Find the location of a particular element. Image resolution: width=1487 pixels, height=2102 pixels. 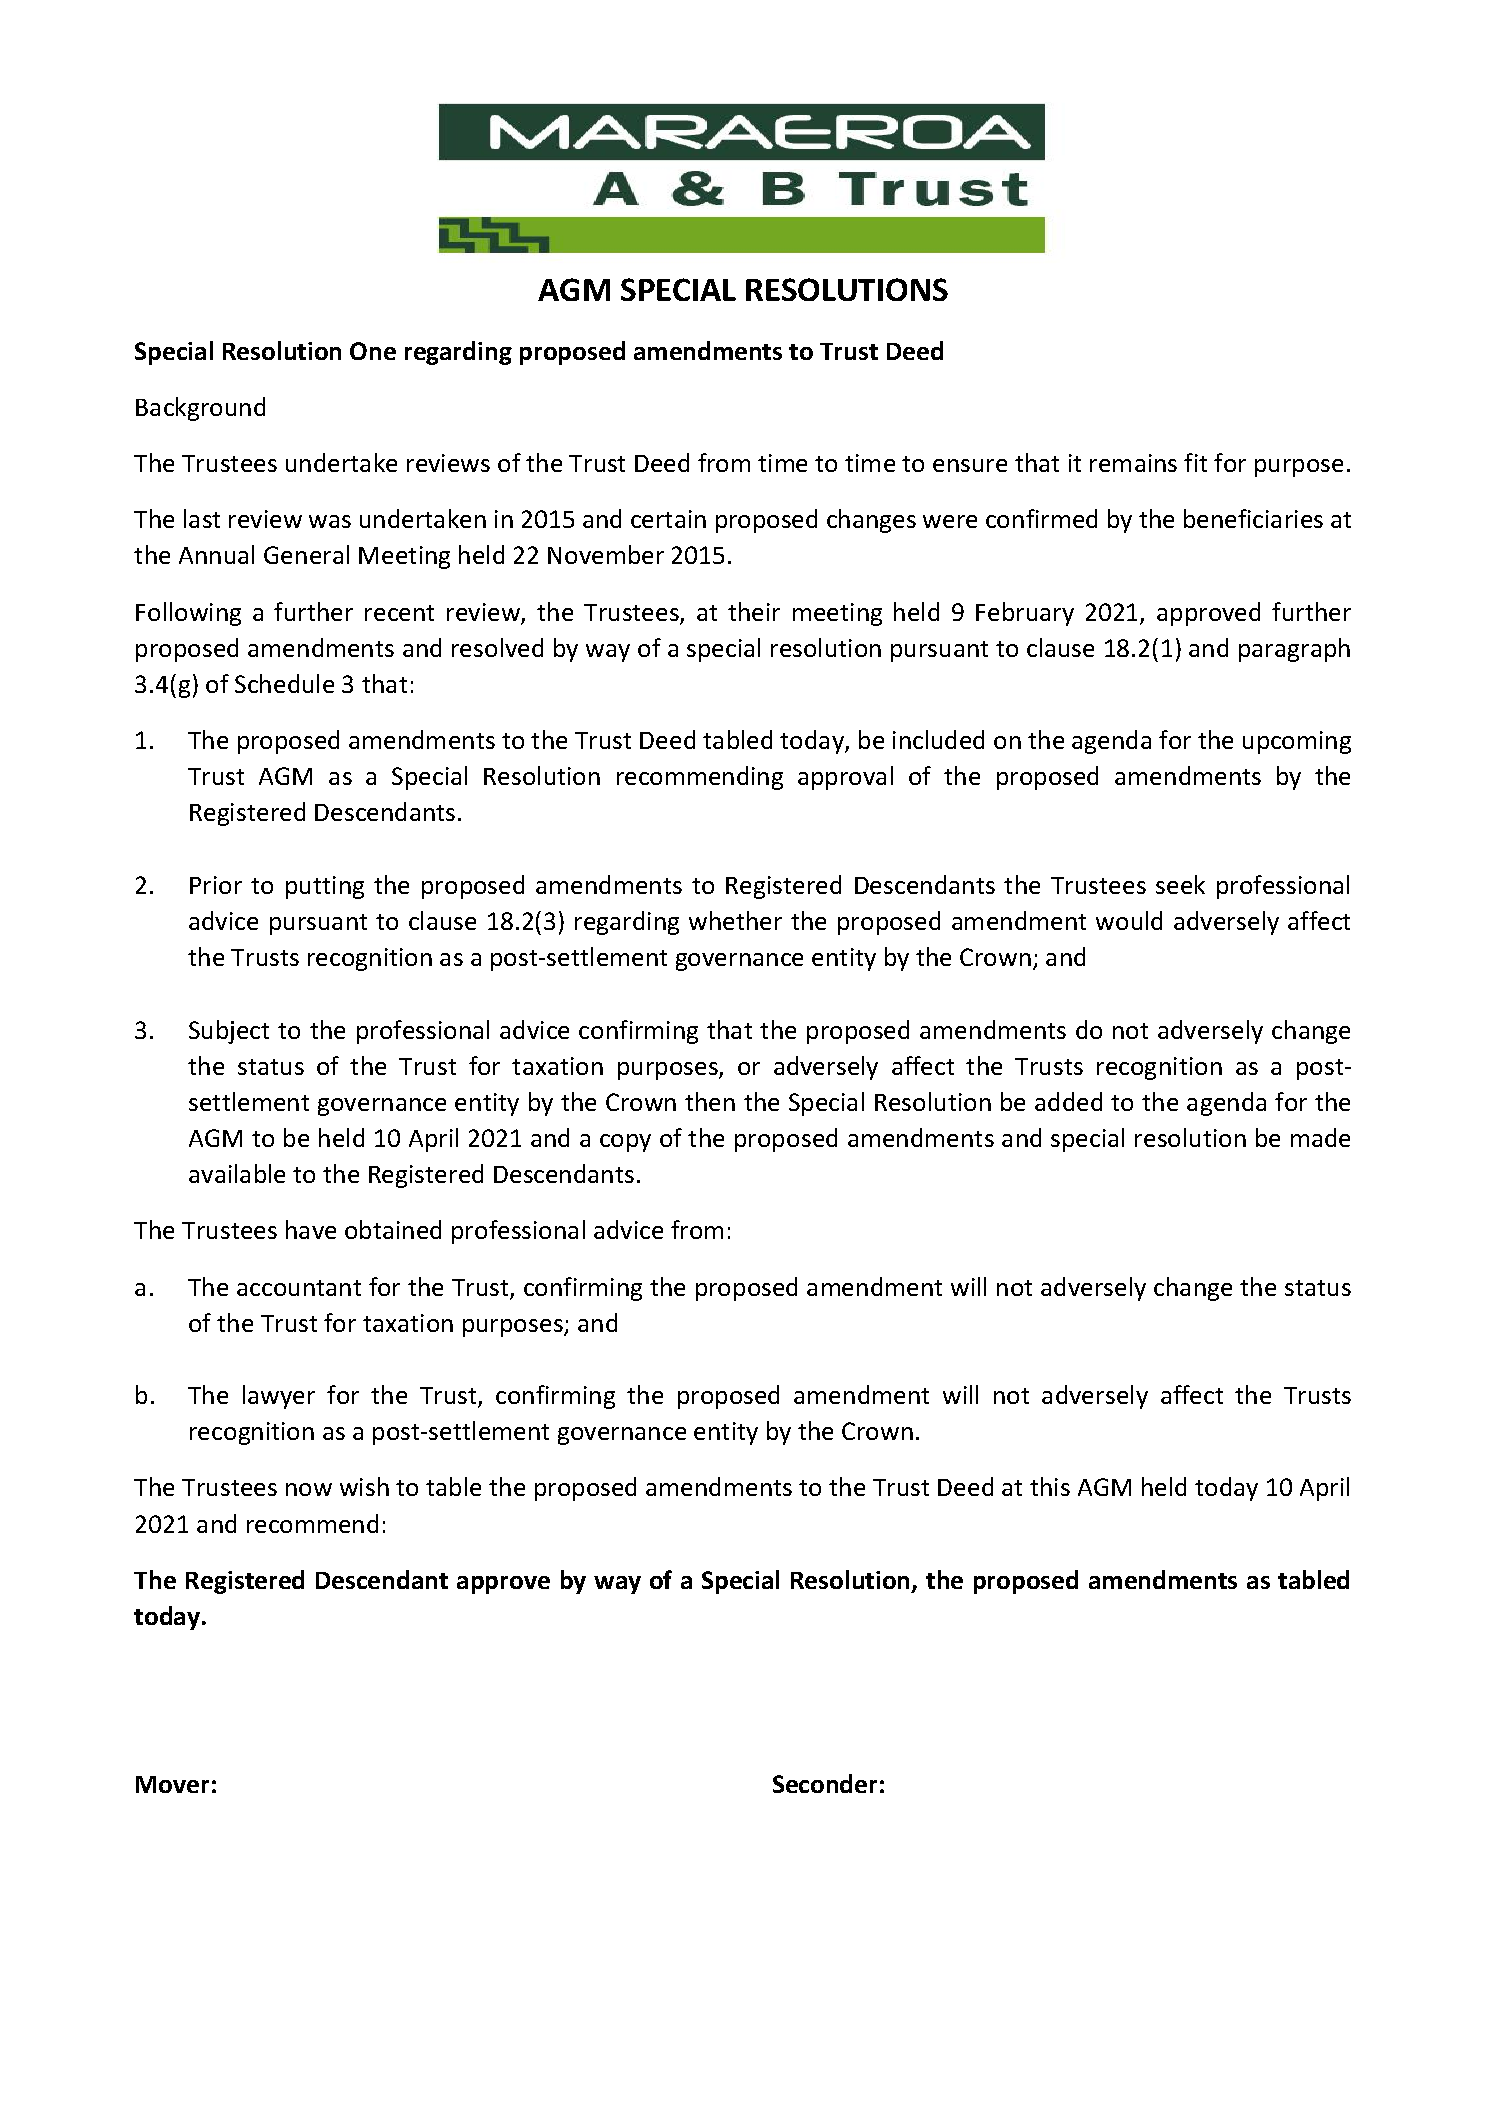

putting is located at coordinates (325, 887).
